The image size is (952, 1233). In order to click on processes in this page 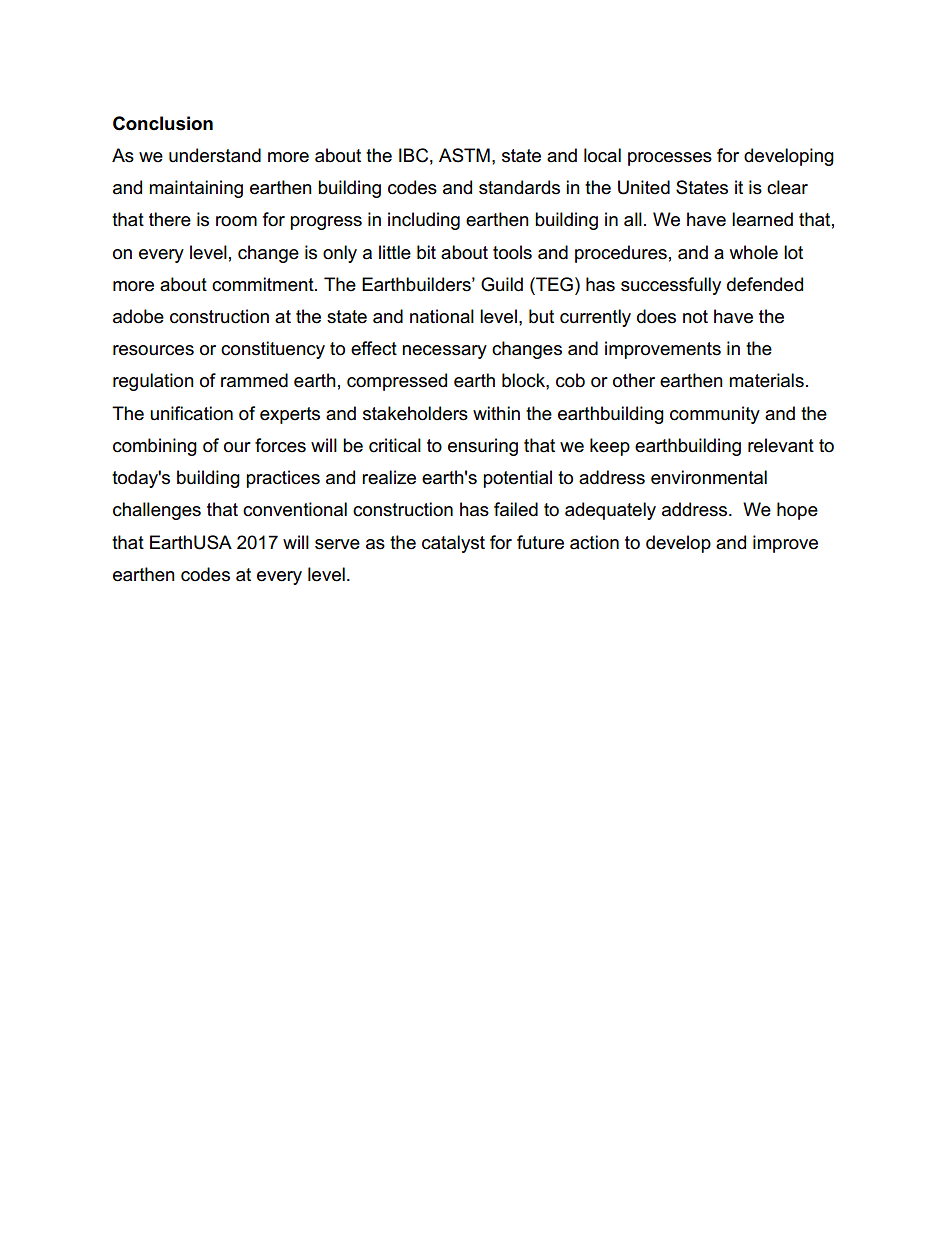, I will do `click(670, 159)`.
